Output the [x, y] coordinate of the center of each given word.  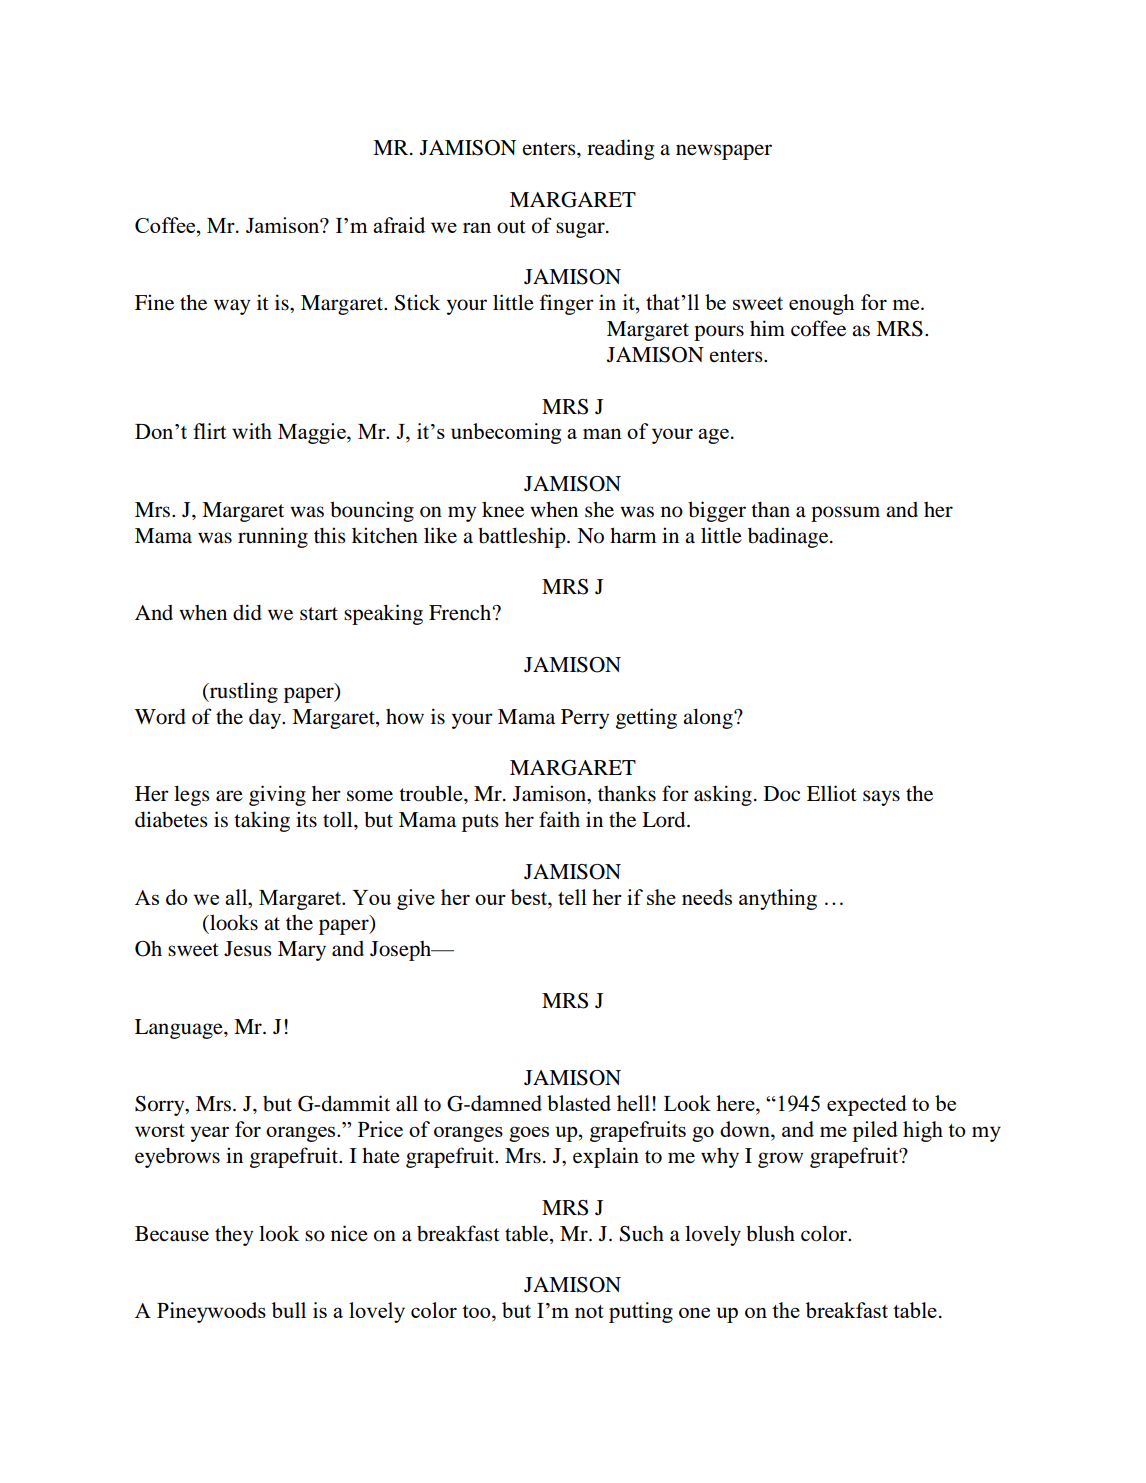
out [511, 227]
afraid [399, 225]
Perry [585, 719]
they [234, 1235]
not [589, 1311]
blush [770, 1233]
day [266, 719]
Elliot [832, 793]
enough [822, 304]
